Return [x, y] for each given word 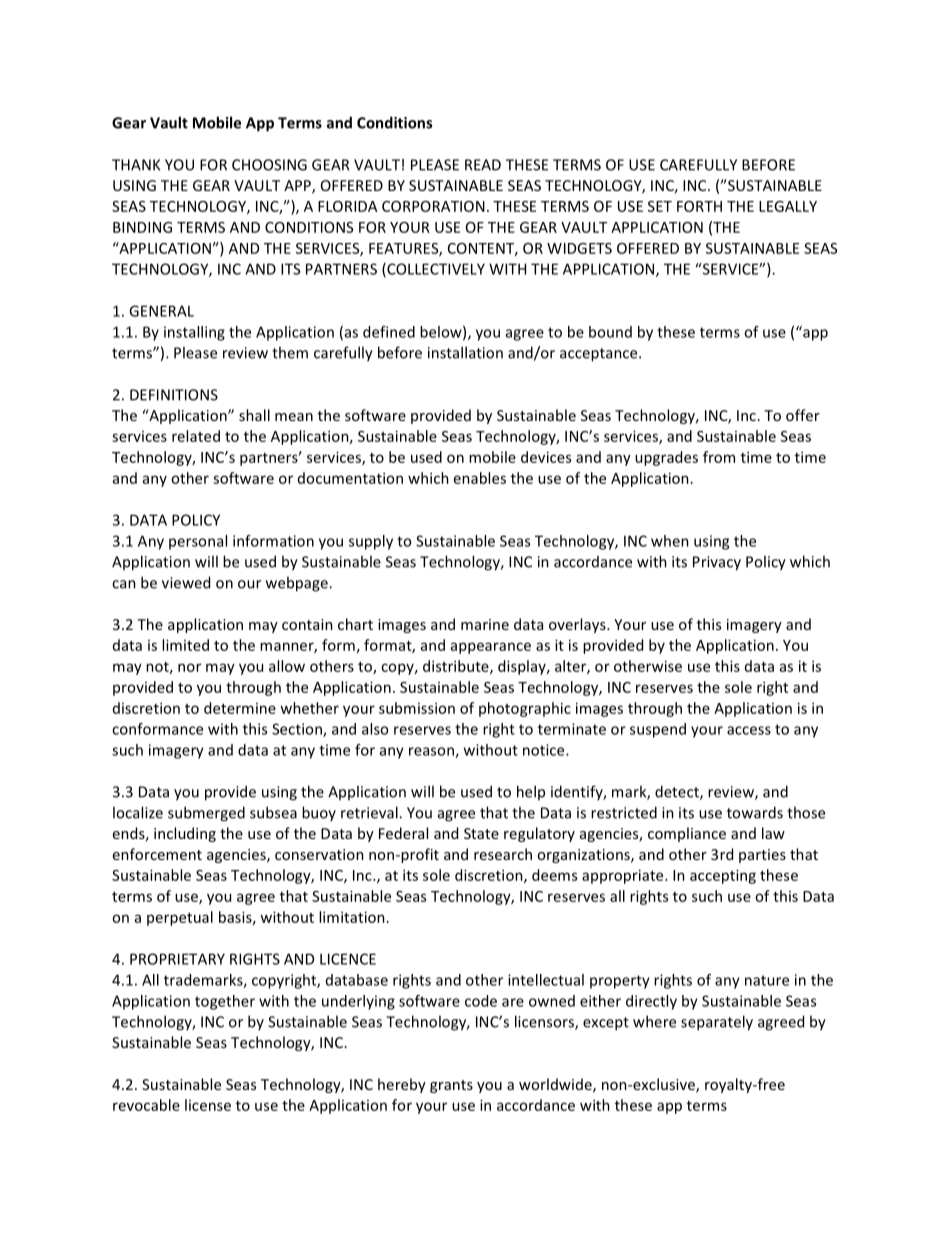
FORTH [699, 206]
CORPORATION [433, 206]
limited [185, 645]
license [208, 1105]
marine [485, 624]
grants [451, 1086]
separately [717, 1023]
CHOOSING [269, 165]
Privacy [717, 563]
